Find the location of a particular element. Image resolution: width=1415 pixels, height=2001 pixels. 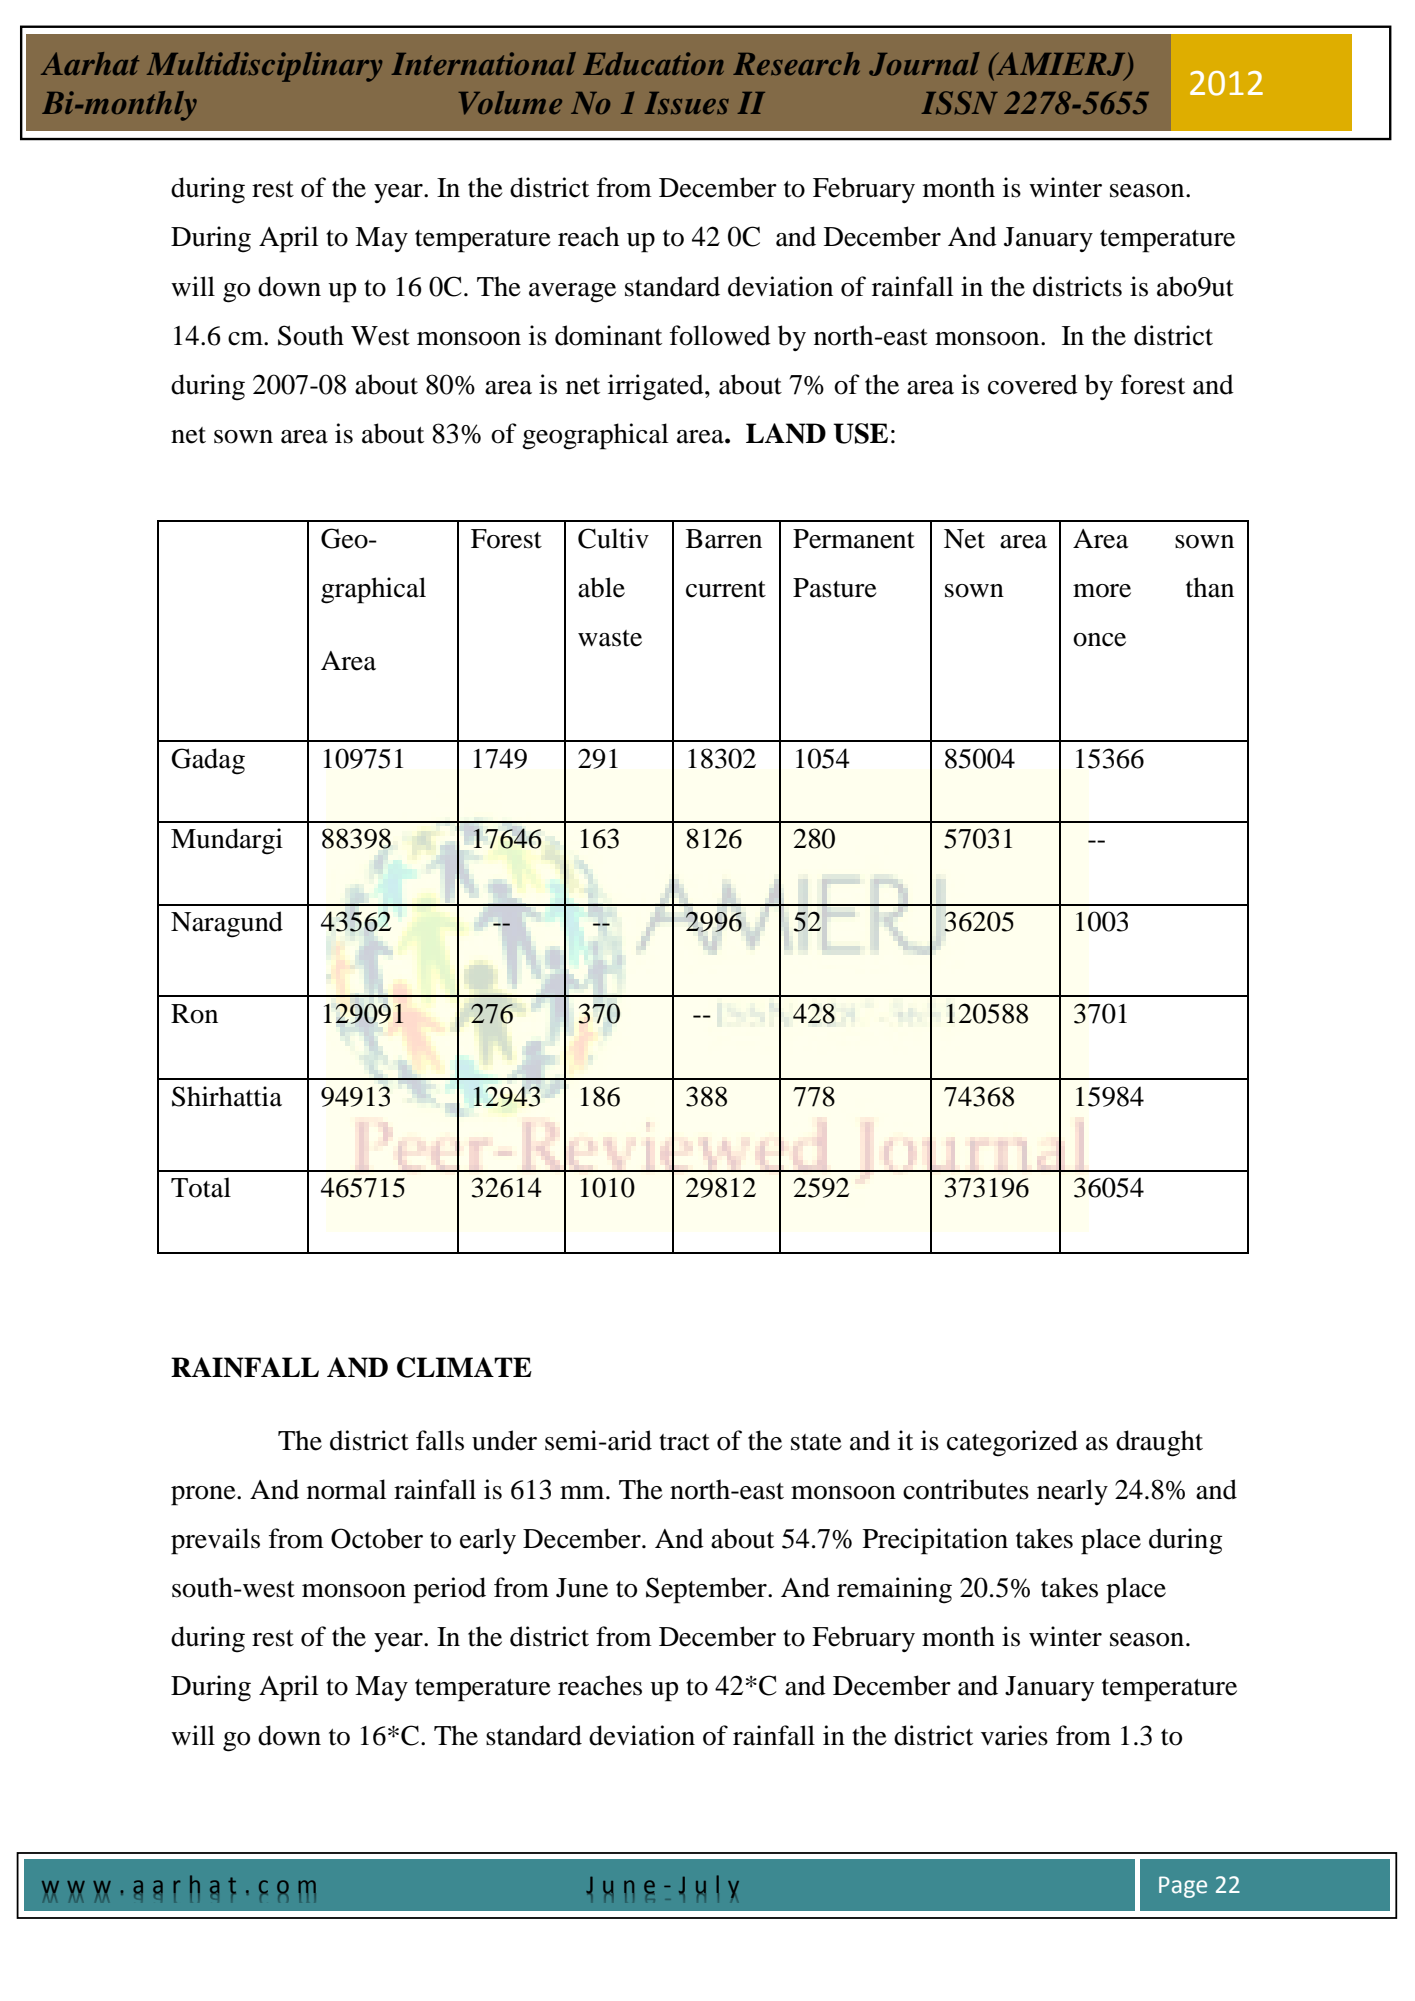

Issues is located at coordinates (687, 103).
